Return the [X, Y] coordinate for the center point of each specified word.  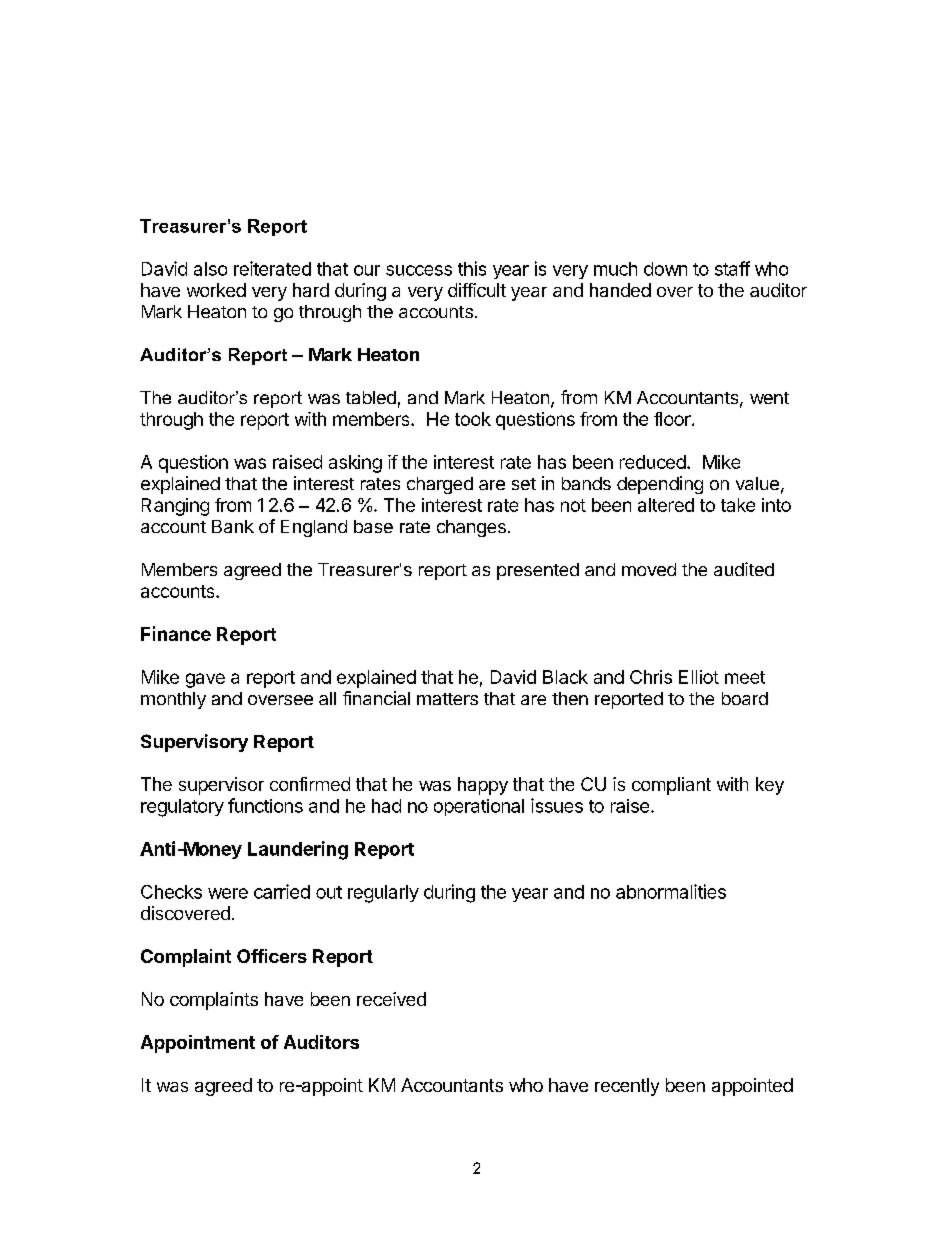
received [391, 999]
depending [660, 485]
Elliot [699, 677]
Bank [233, 526]
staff [732, 268]
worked [216, 290]
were [228, 893]
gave [205, 680]
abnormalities [671, 891]
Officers [272, 956]
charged [440, 485]
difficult [477, 290]
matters [447, 699]
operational [479, 807]
